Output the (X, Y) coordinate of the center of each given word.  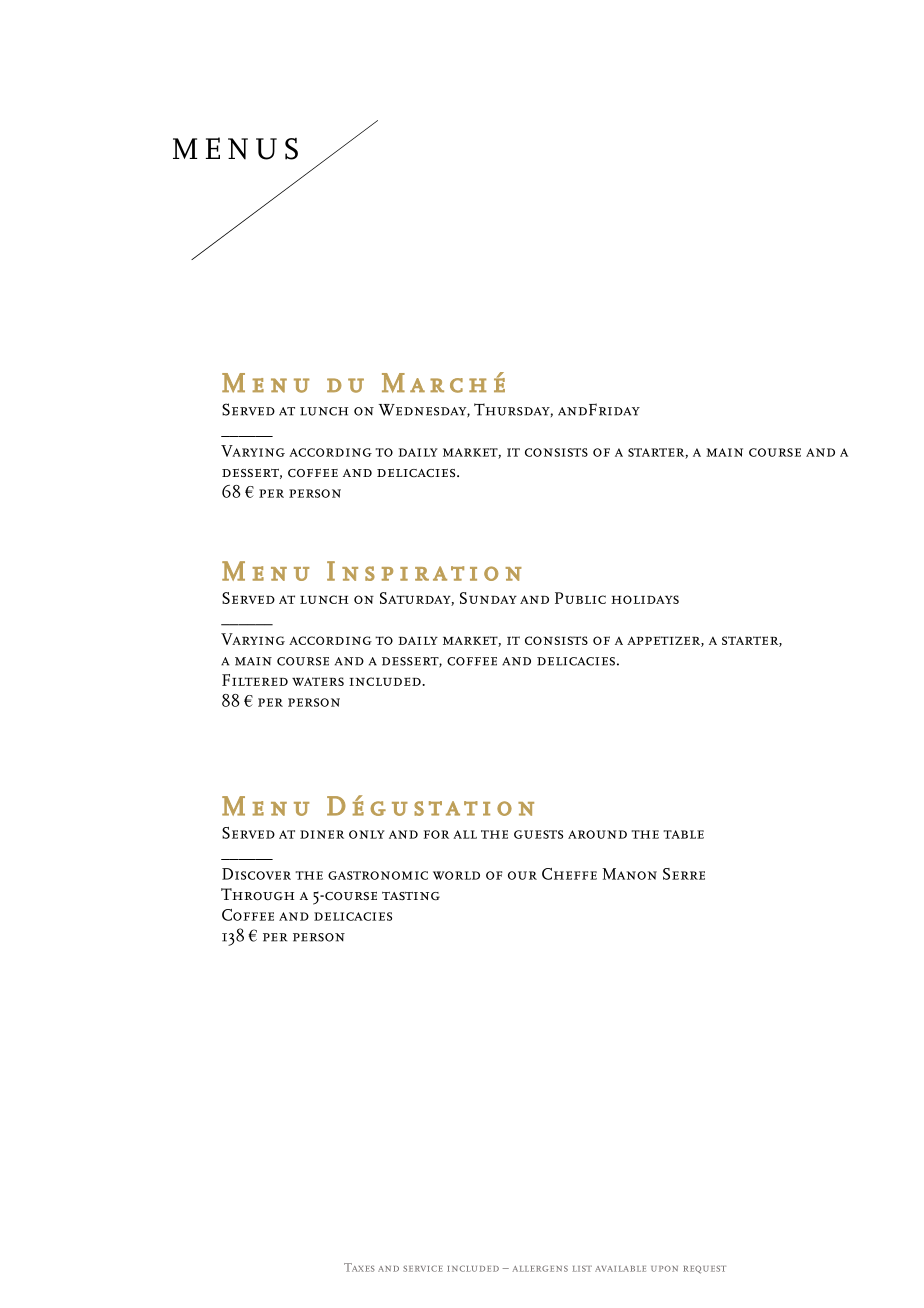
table (683, 834)
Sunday (488, 598)
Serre (684, 874)
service (423, 1268)
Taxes (359, 1267)
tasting (411, 896)
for (436, 834)
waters (318, 681)
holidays (645, 599)
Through (257, 894)
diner (322, 834)
